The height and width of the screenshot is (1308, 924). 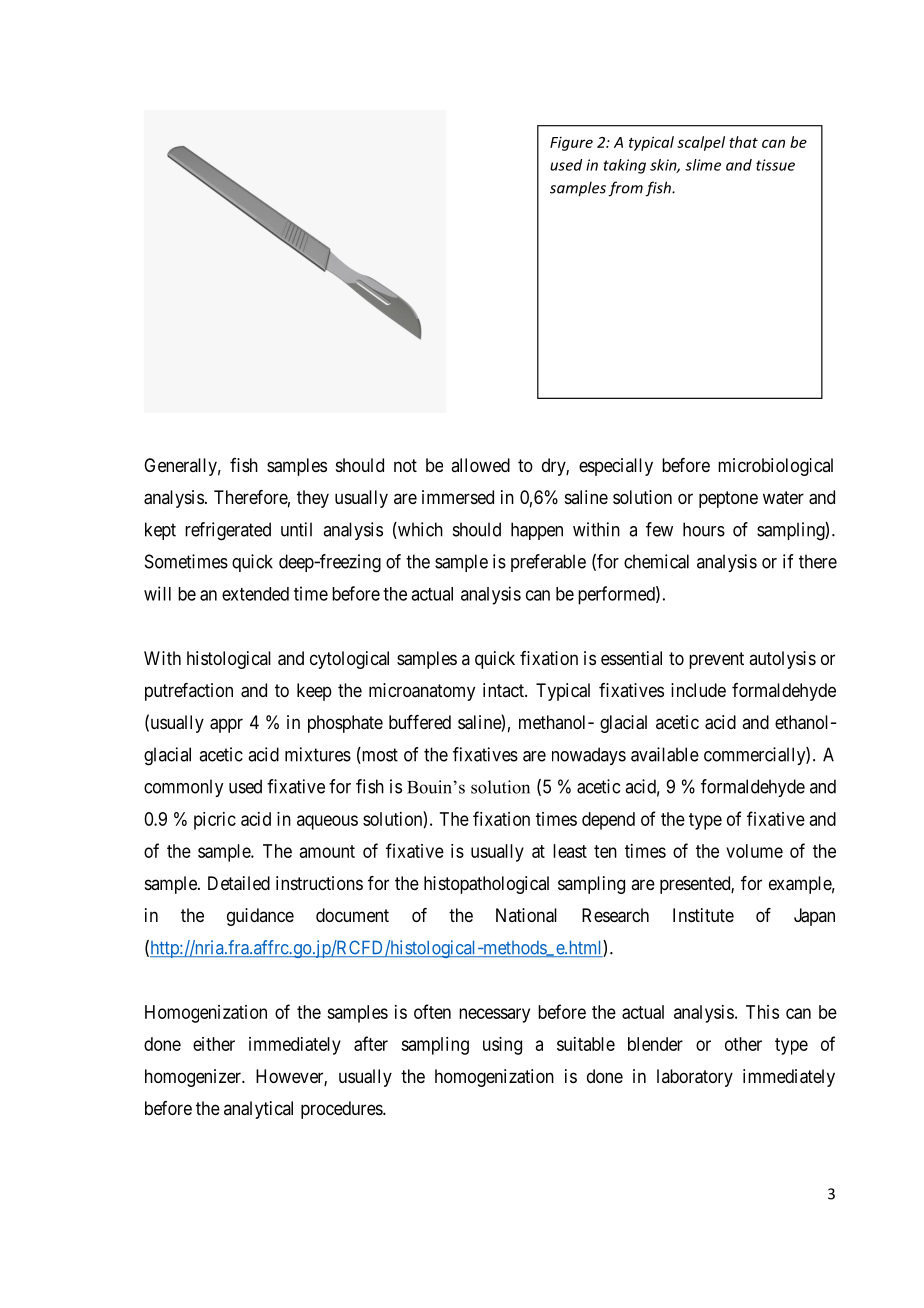 What do you see at coordinates (313, 499) in the screenshot?
I see `they` at bounding box center [313, 499].
